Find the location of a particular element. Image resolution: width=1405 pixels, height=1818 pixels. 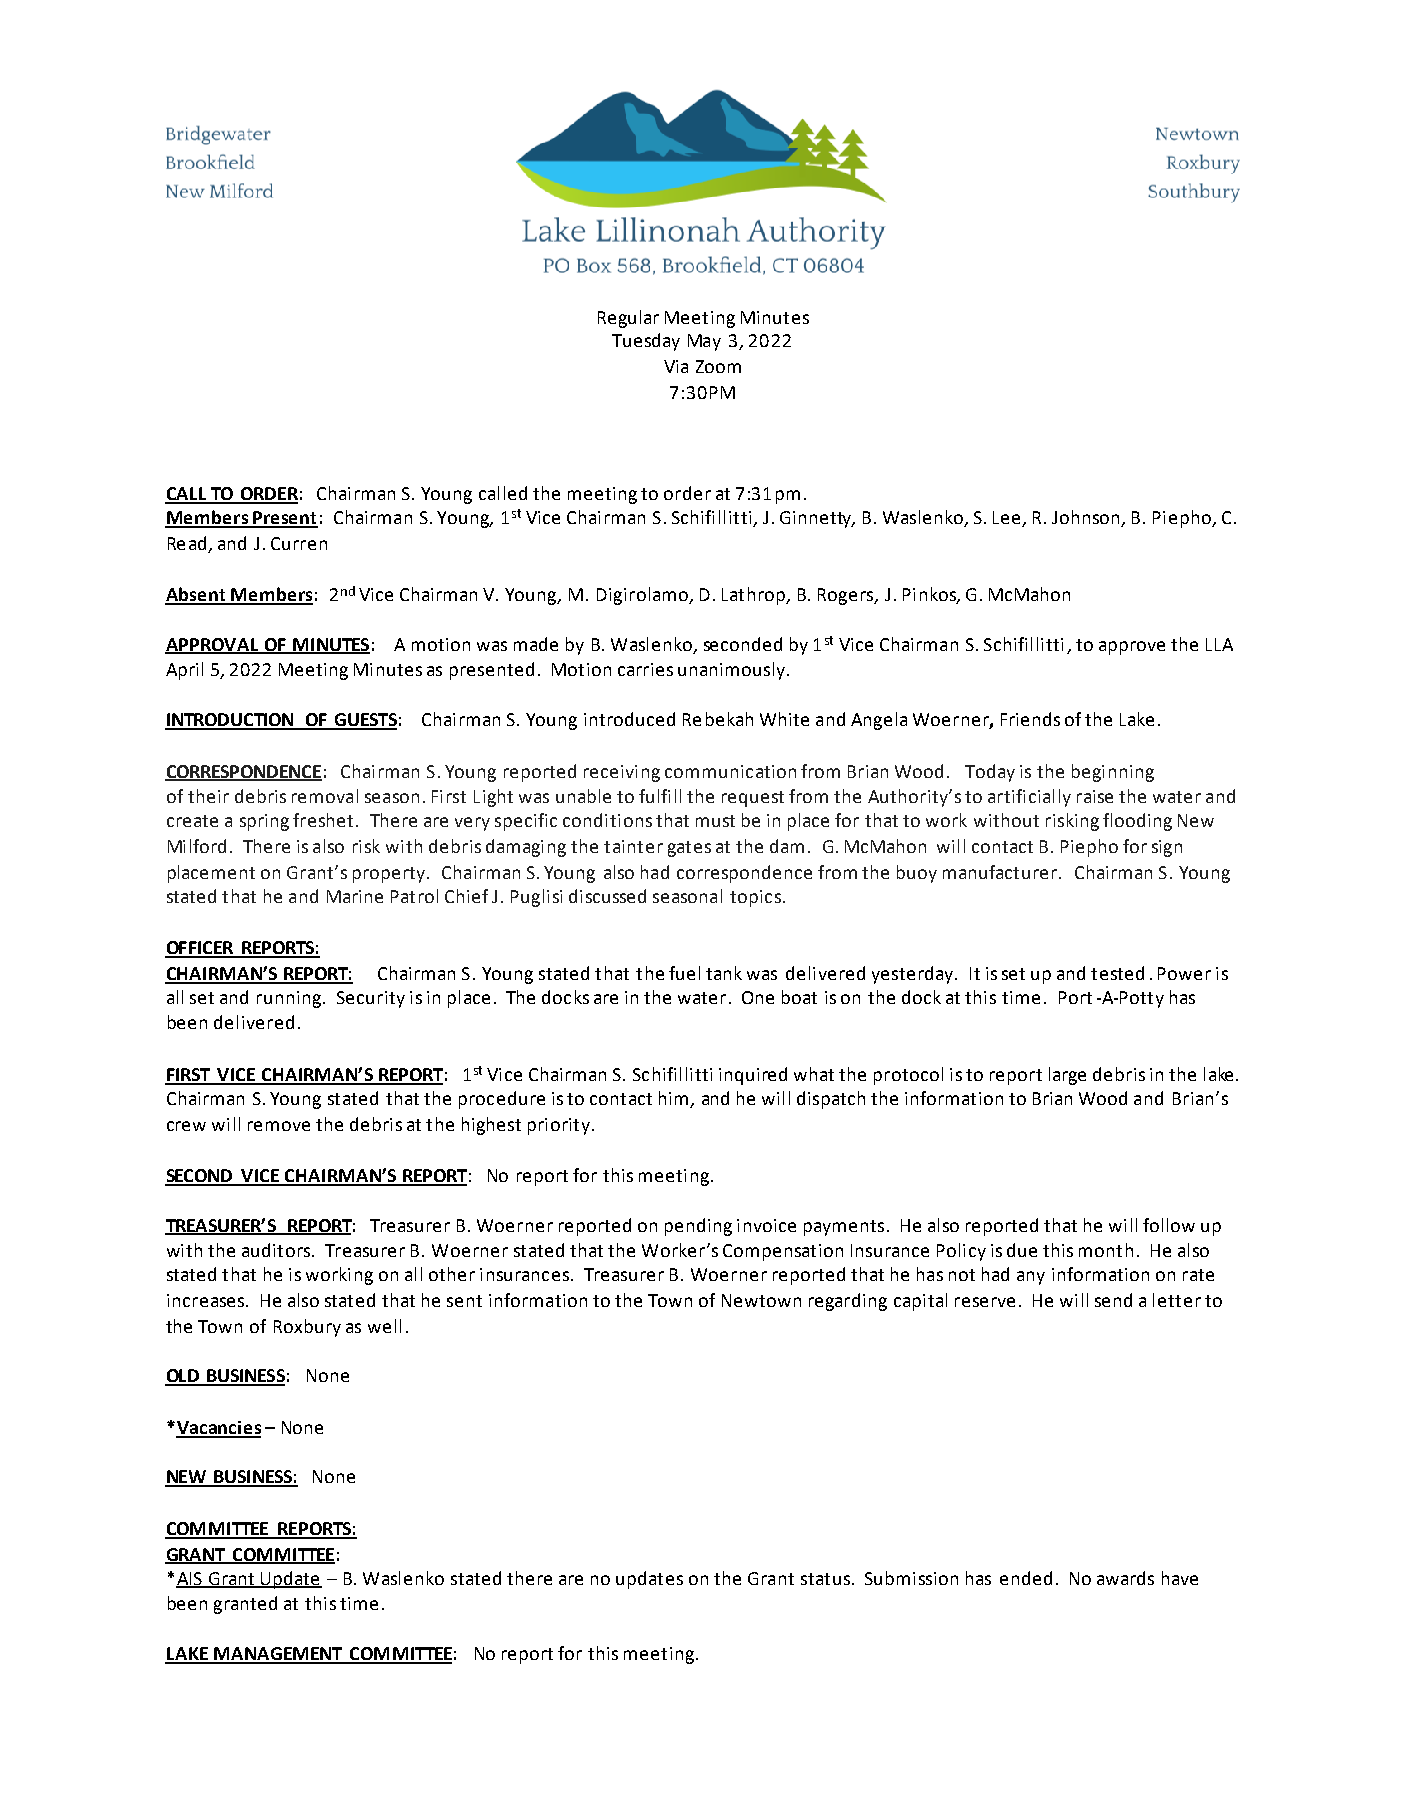

approve is located at coordinates (1132, 648).
